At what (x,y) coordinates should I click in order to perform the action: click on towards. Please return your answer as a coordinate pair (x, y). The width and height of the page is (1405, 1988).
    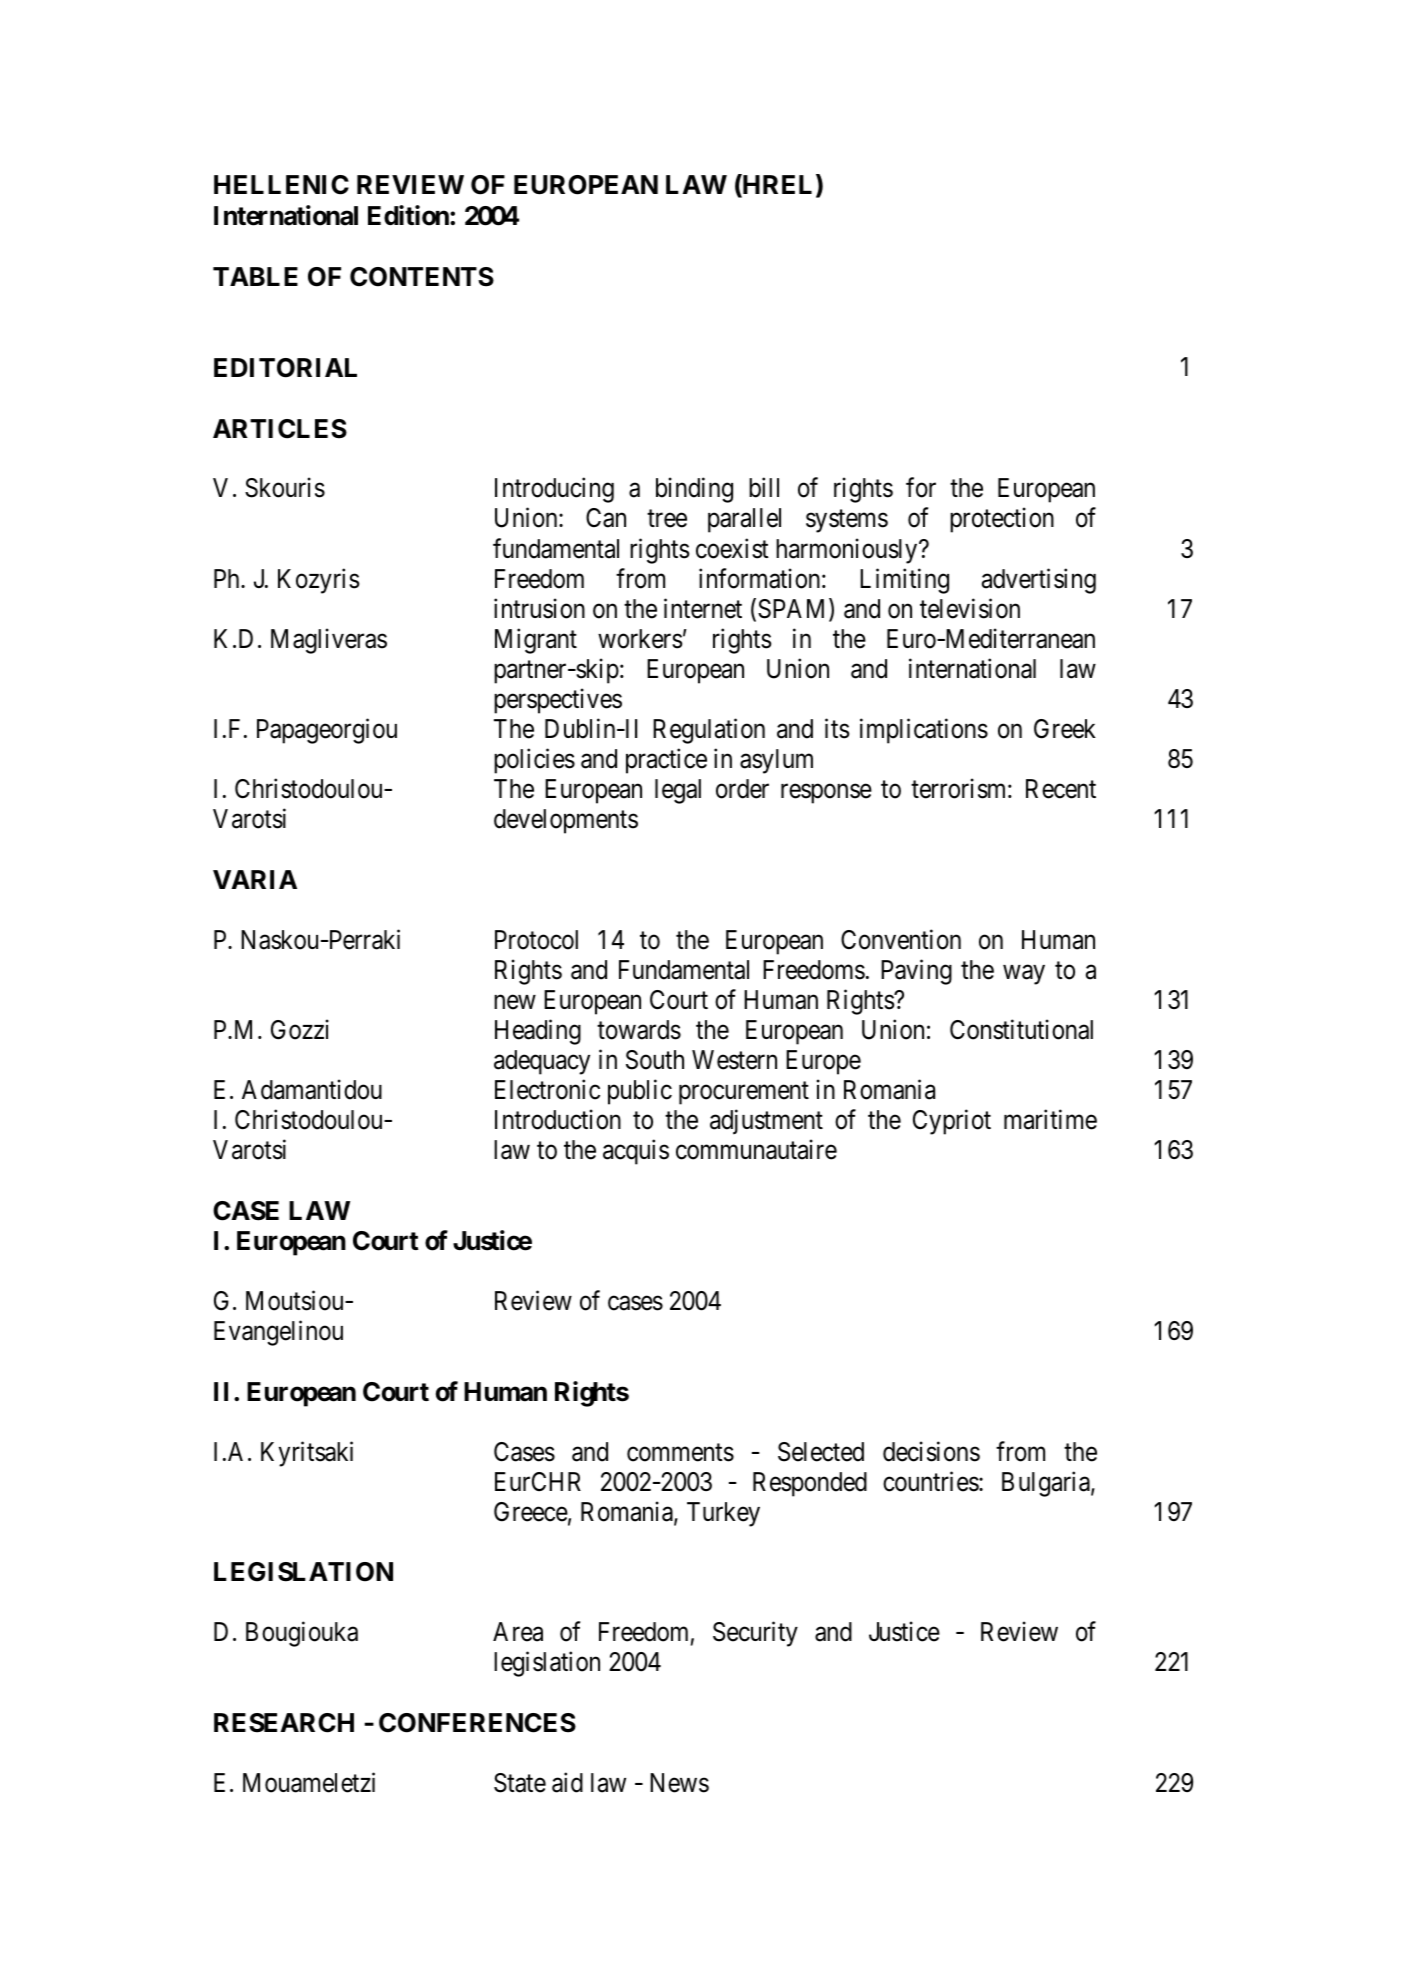
    Looking at the image, I should click on (639, 1030).
